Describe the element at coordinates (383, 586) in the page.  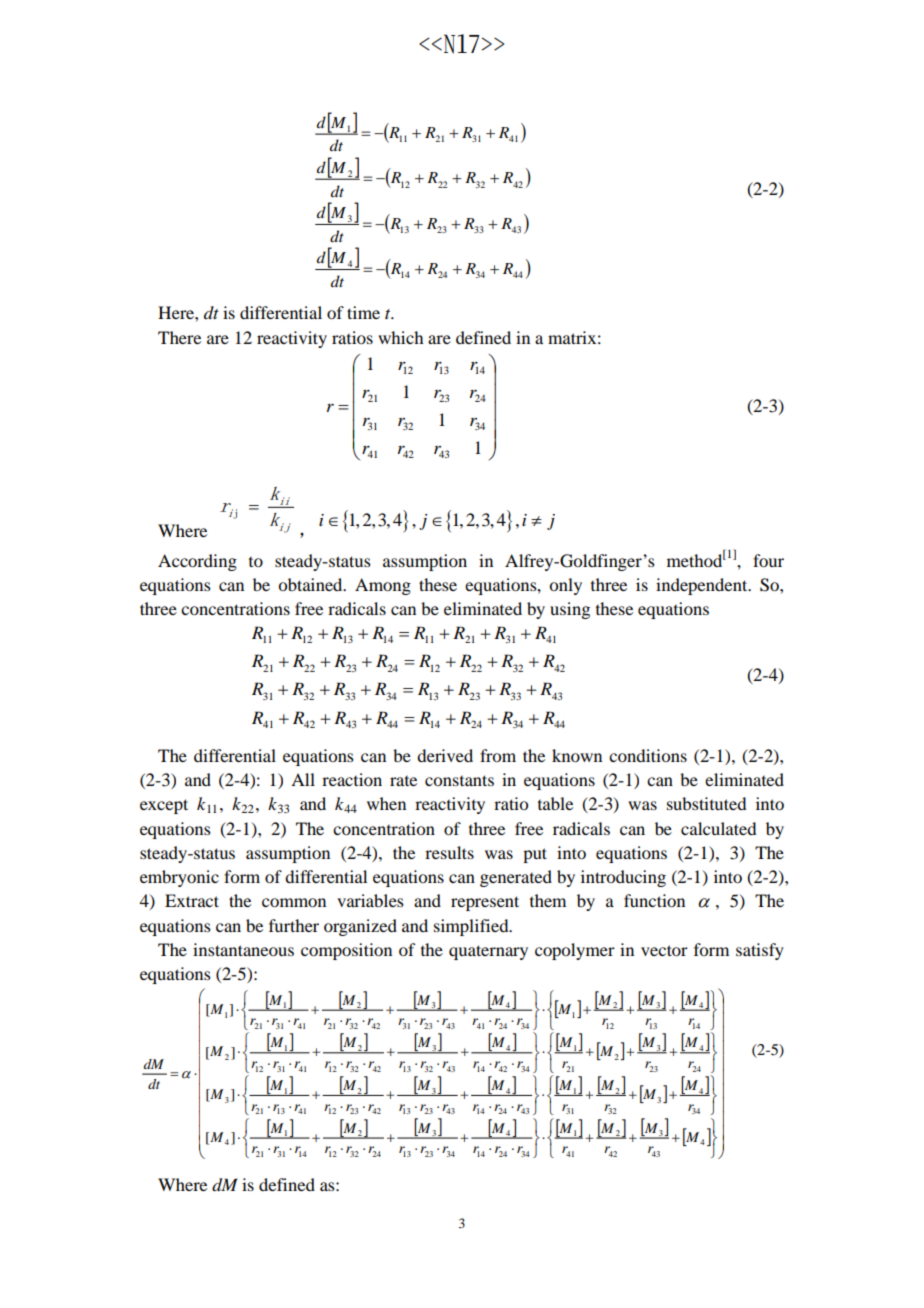
I see `Among` at that location.
